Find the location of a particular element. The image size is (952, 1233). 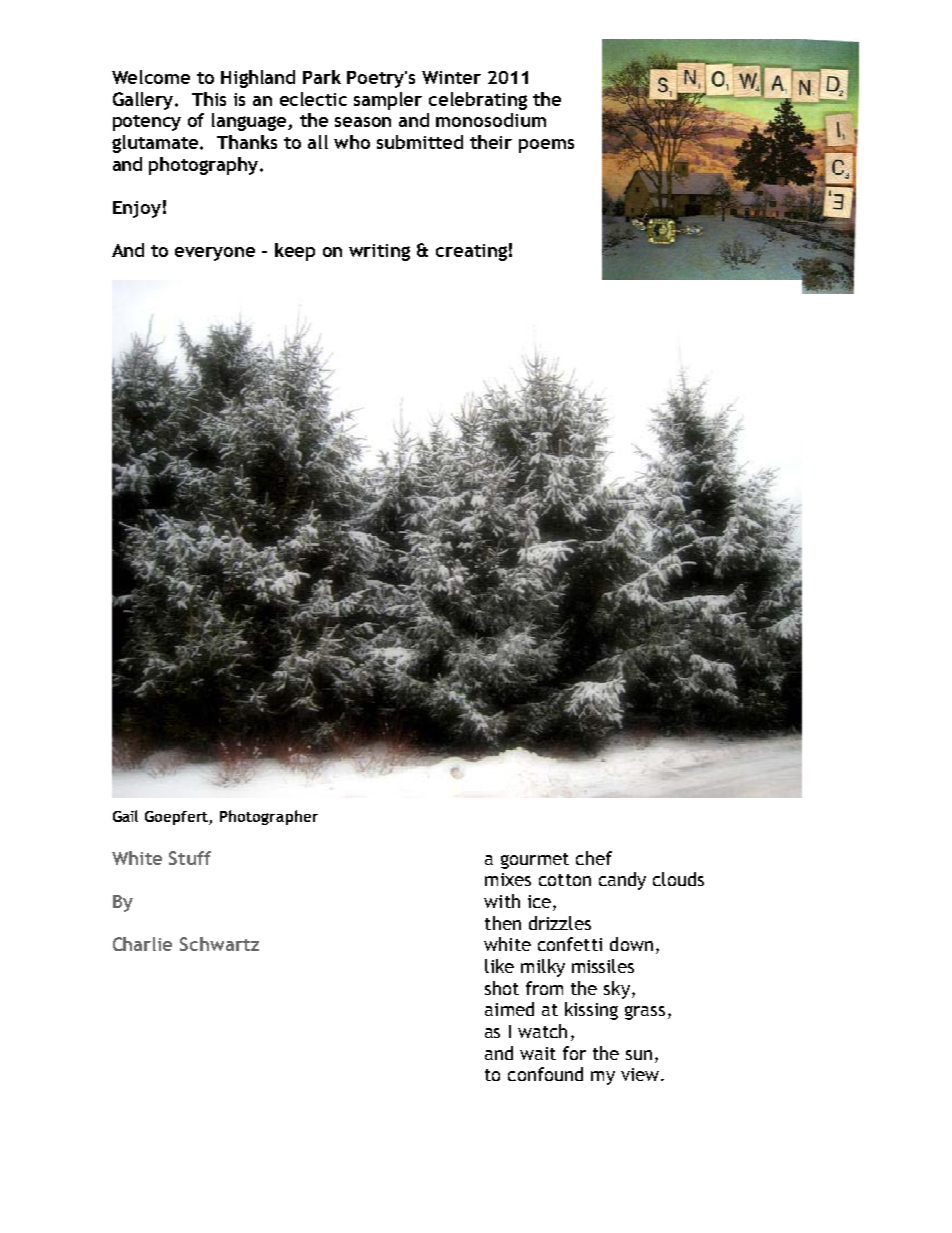

Schwartz is located at coordinates (219, 944).
